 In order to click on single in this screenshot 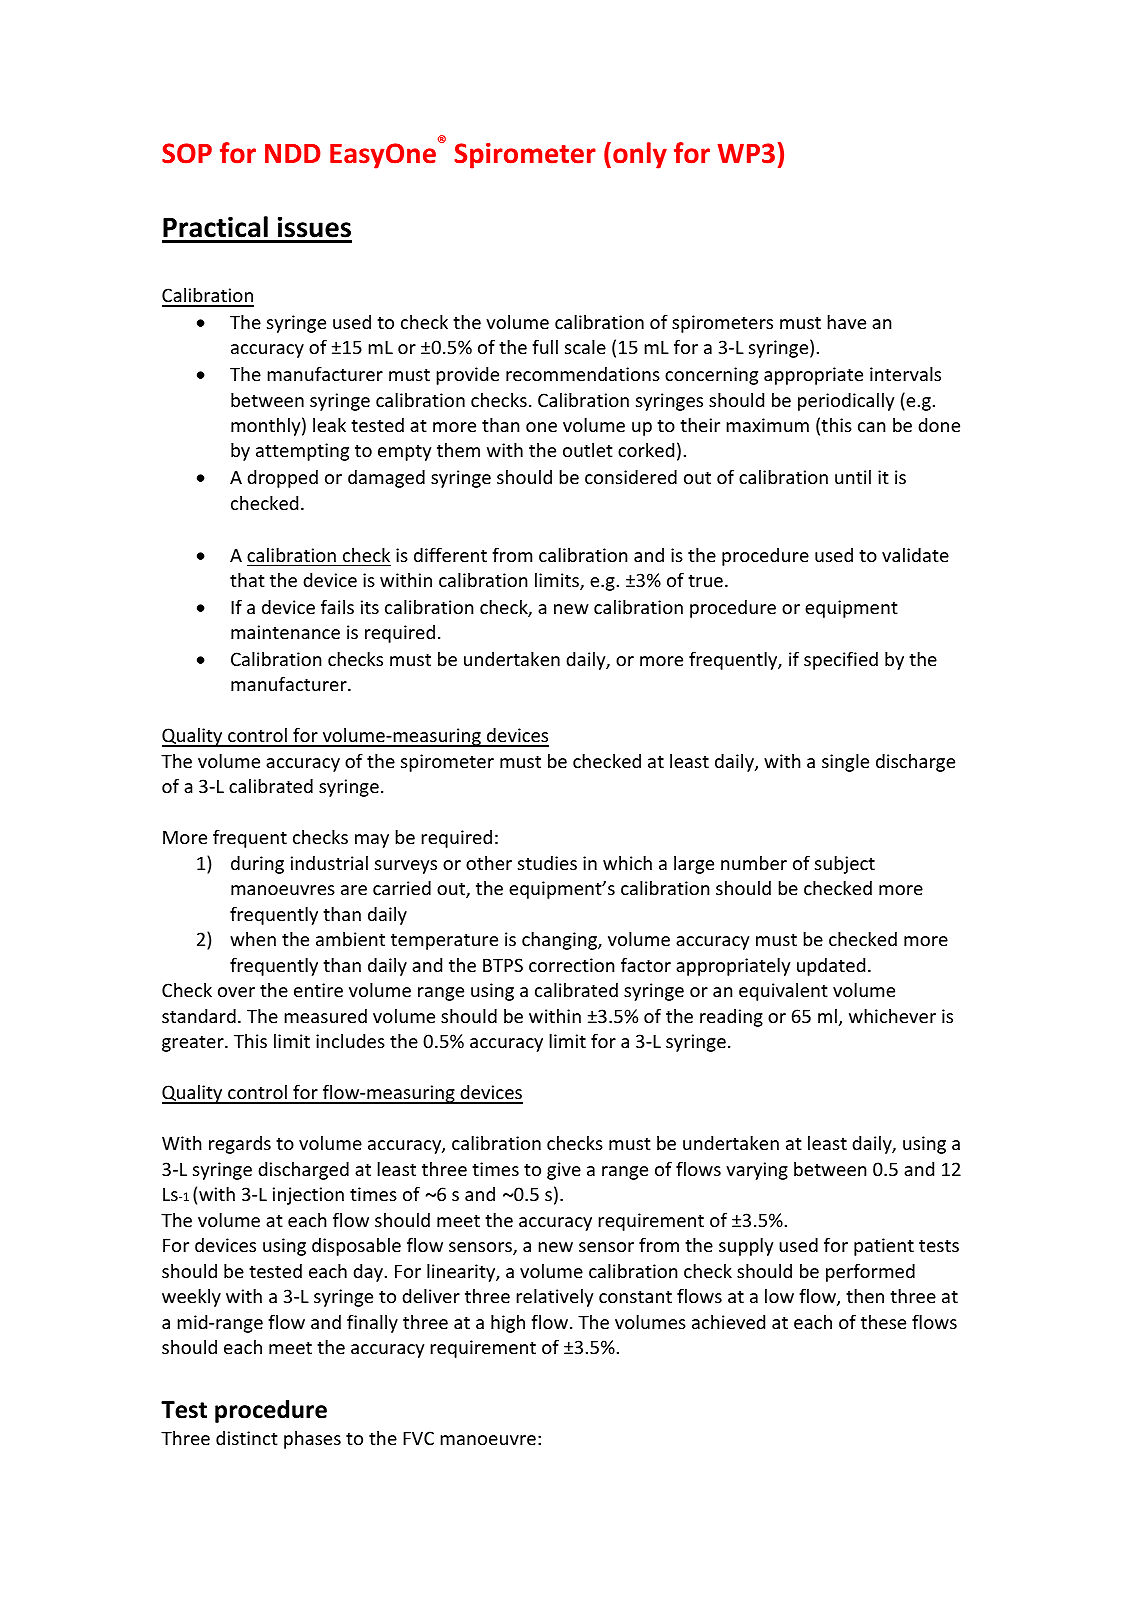, I will do `click(845, 763)`.
